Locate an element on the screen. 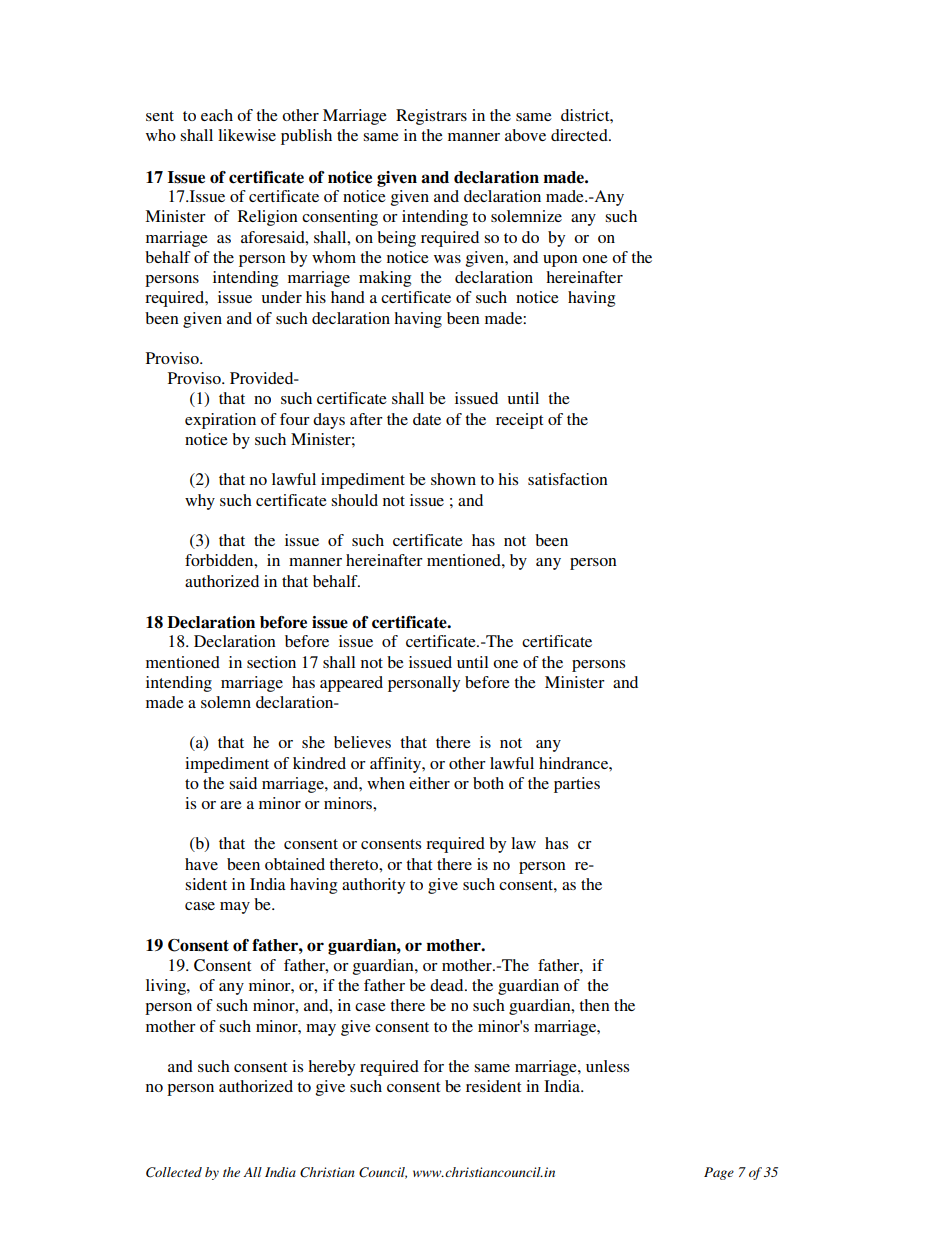 The image size is (952, 1233). directed is located at coordinates (580, 135).
